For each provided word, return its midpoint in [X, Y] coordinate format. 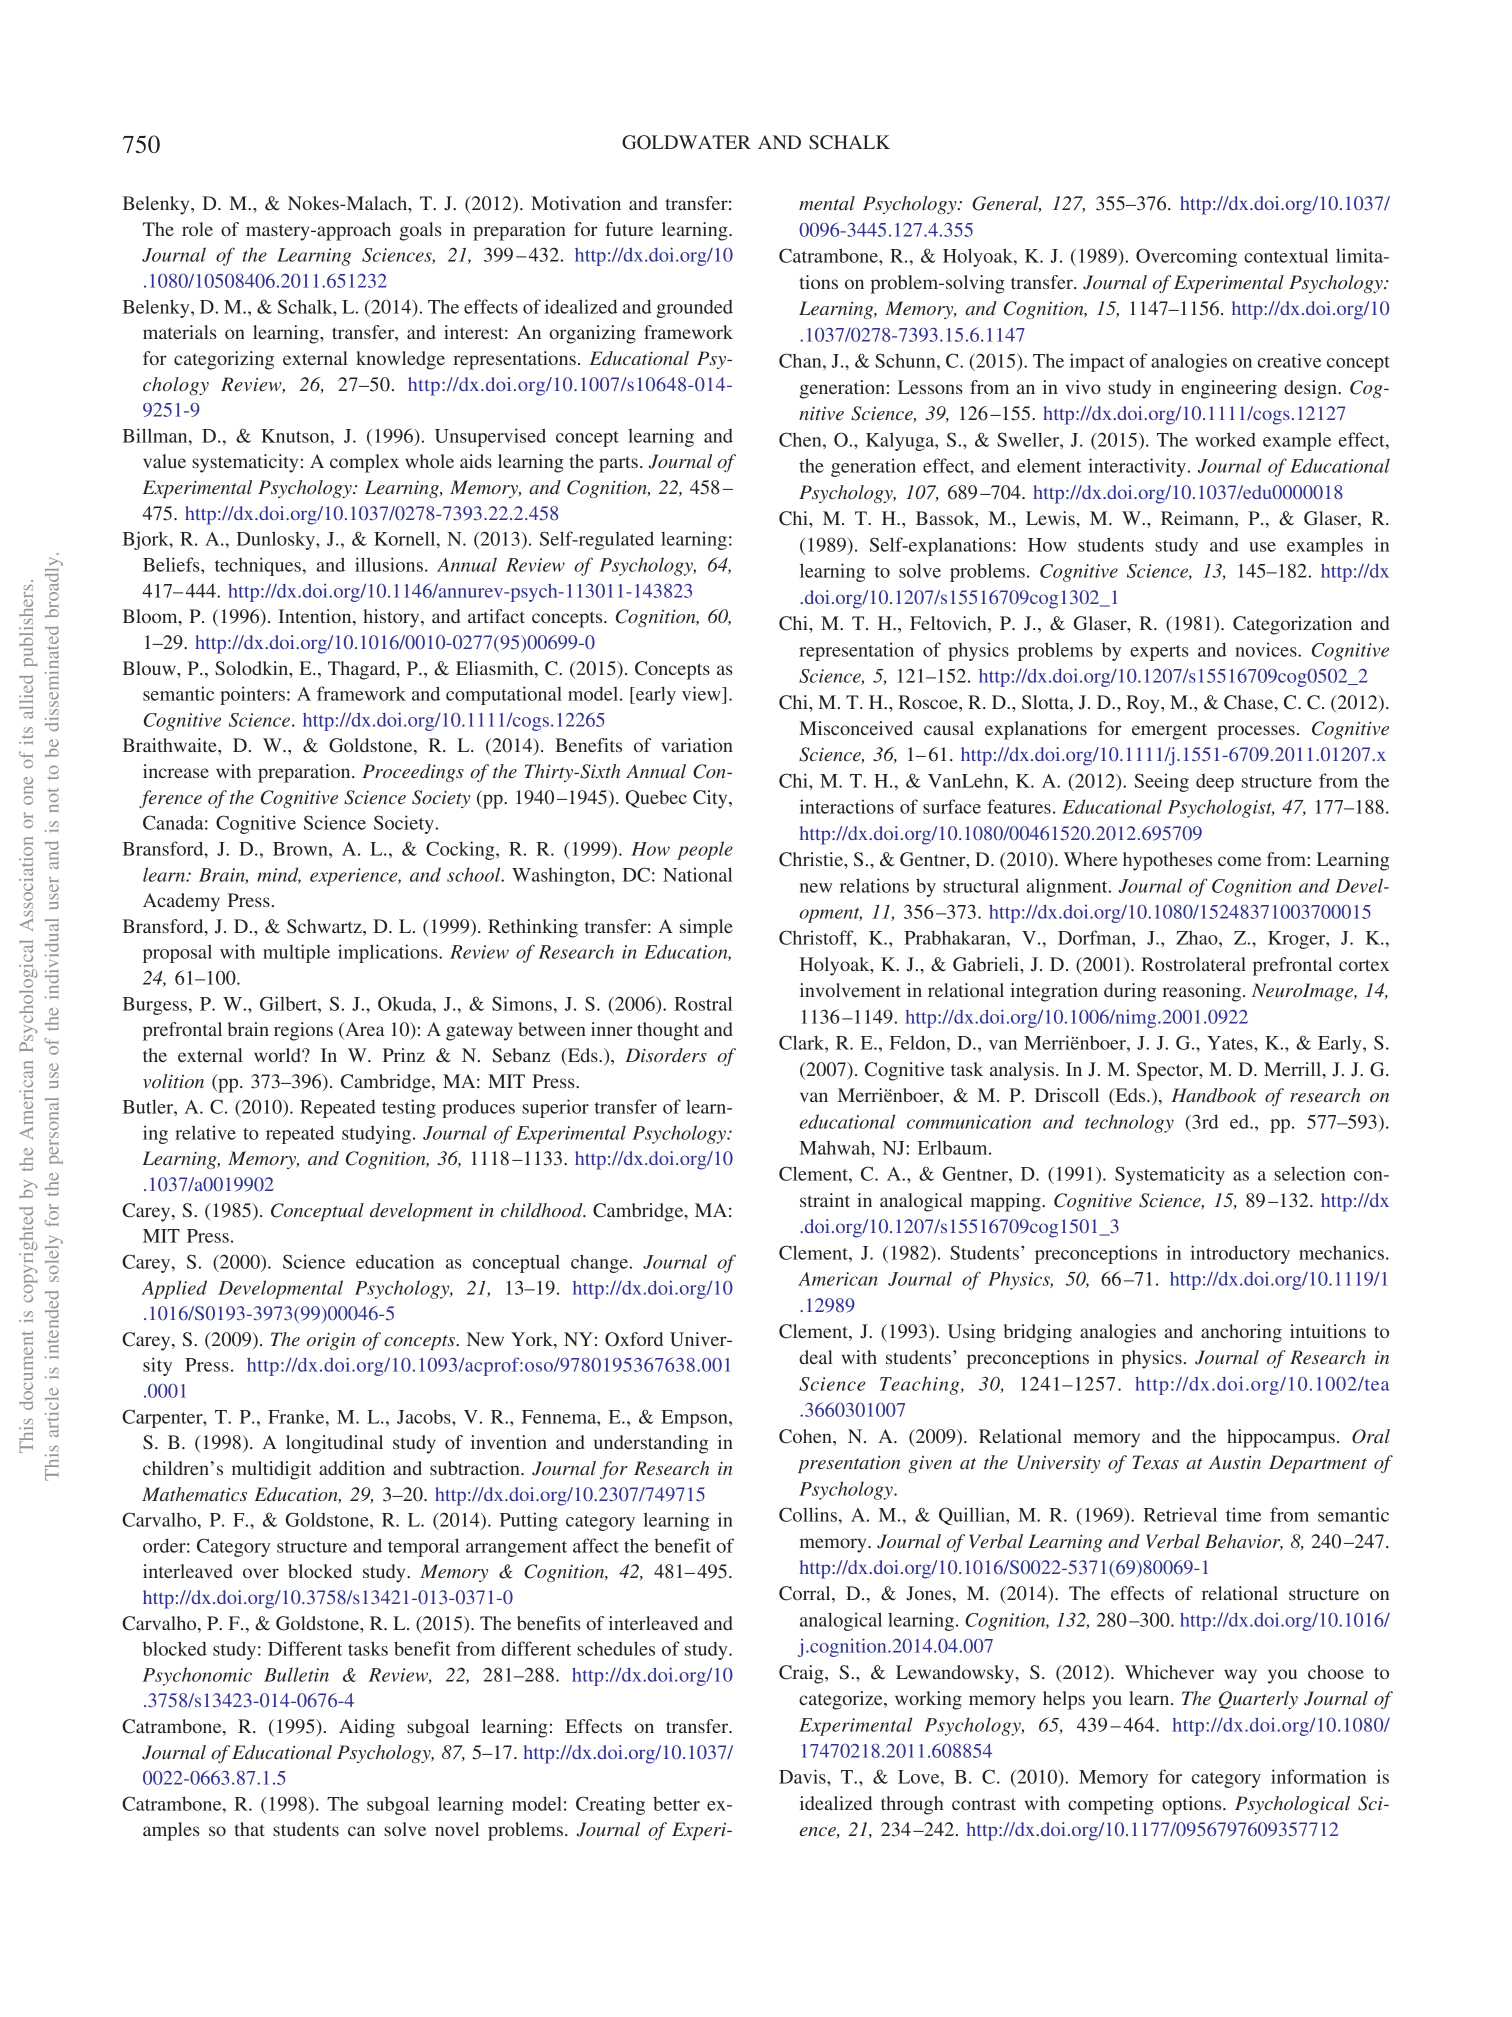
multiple [296, 953]
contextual [1286, 255]
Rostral [703, 1003]
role [197, 229]
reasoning [1201, 992]
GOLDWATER [686, 142]
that [249, 1829]
